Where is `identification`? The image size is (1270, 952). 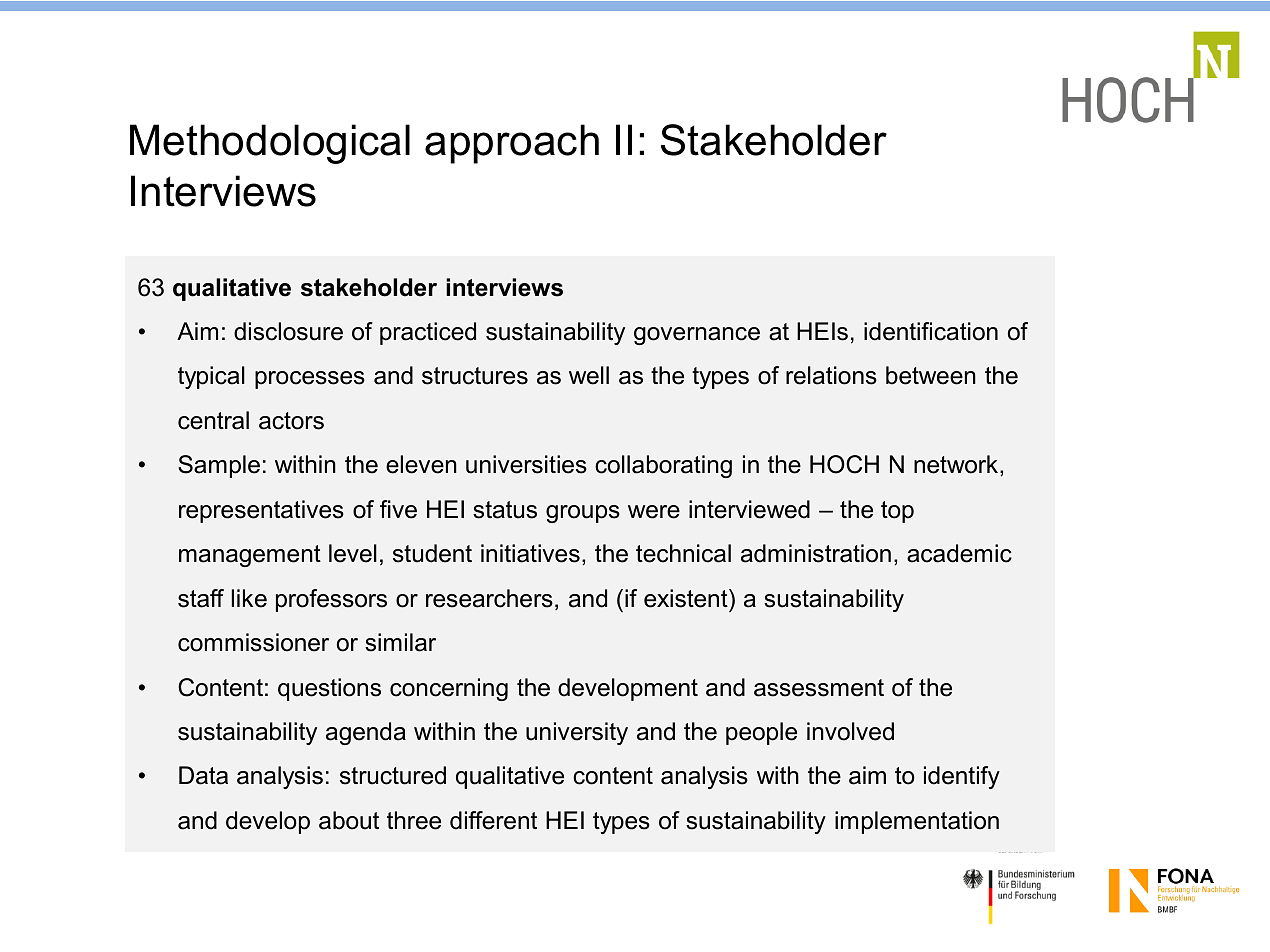
identification is located at coordinates (931, 331).
